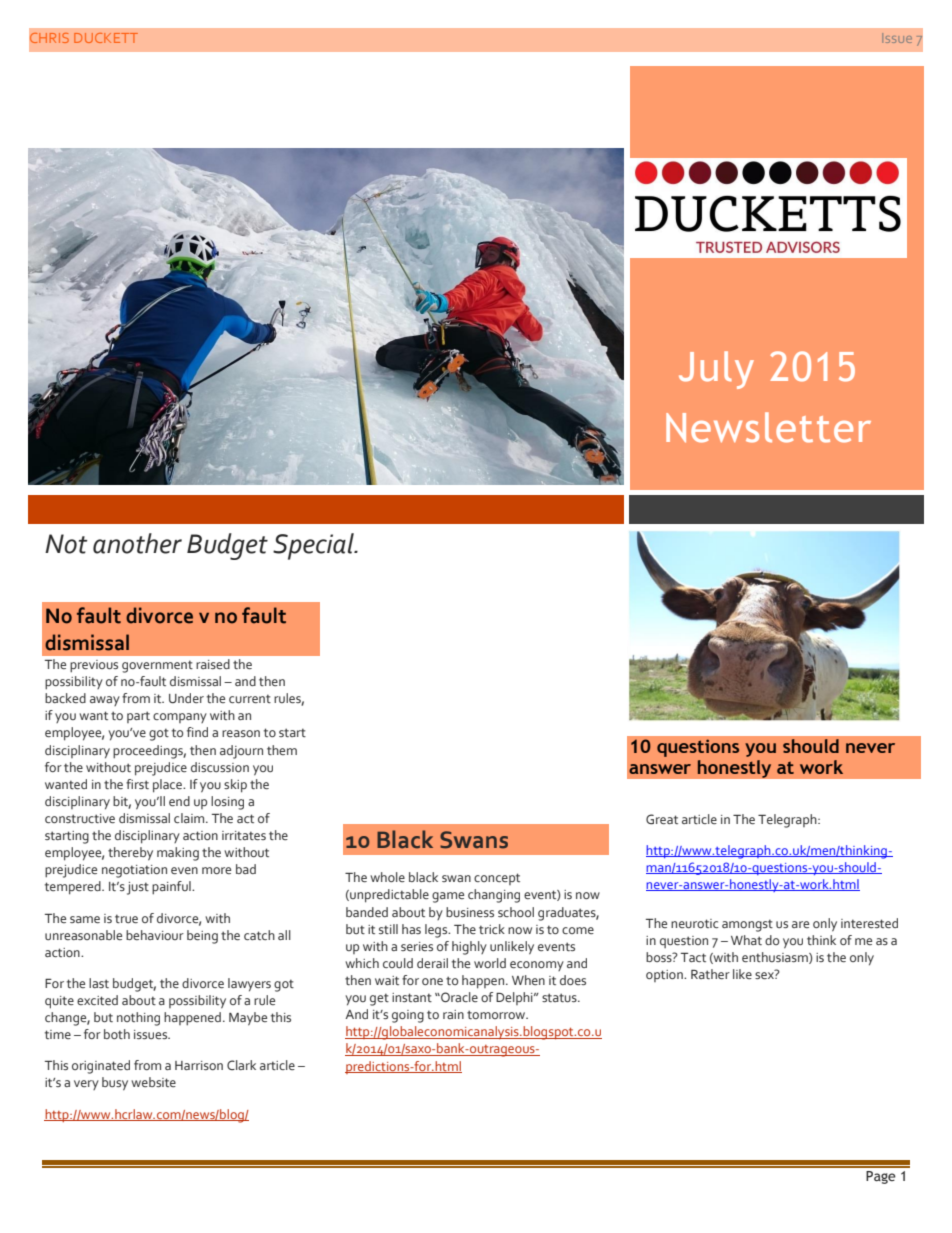 The image size is (952, 1233). I want to click on website, so click(153, 1082).
